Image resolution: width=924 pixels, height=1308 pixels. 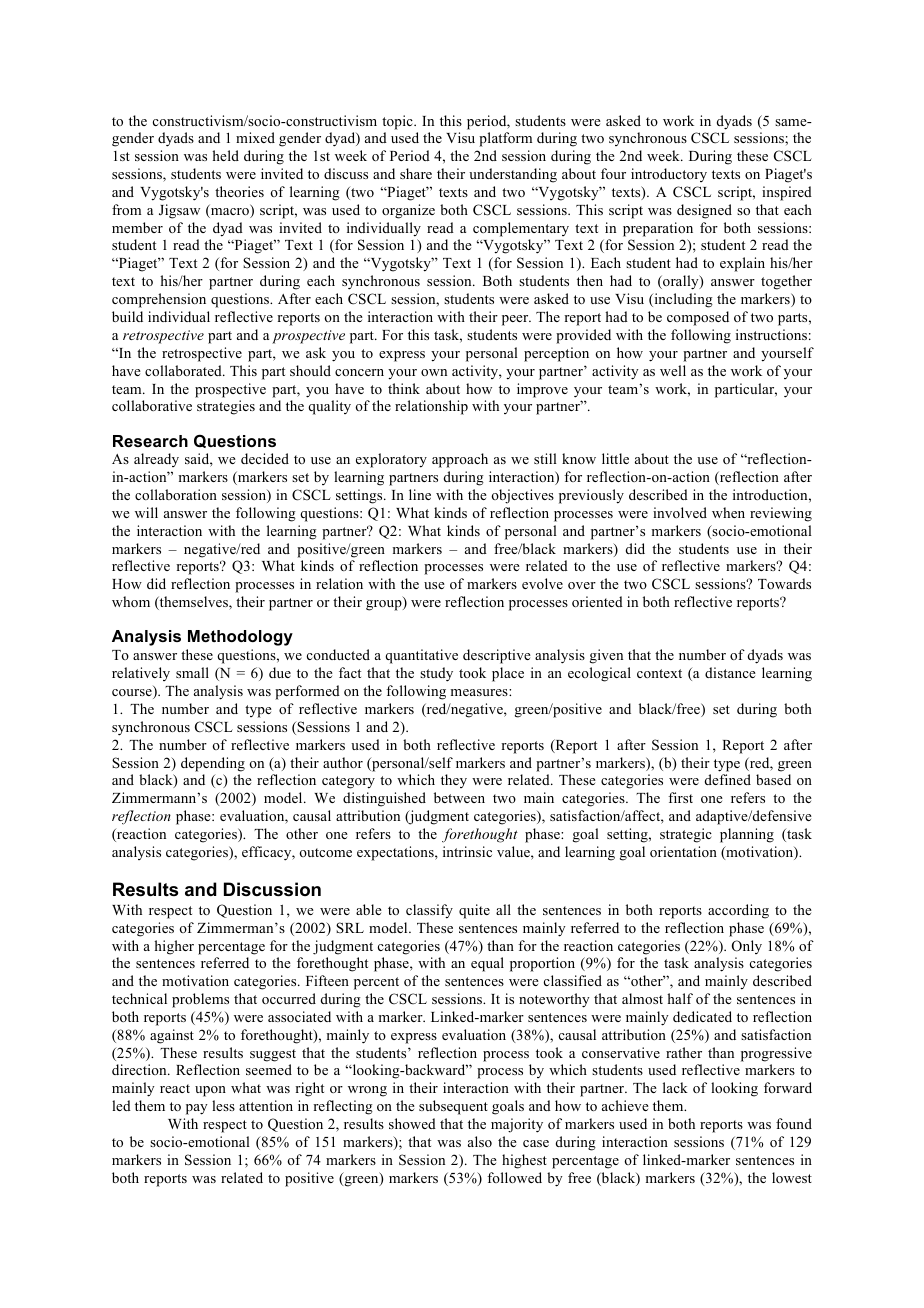 What do you see at coordinates (669, 175) in the screenshot?
I see `introductory` at bounding box center [669, 175].
